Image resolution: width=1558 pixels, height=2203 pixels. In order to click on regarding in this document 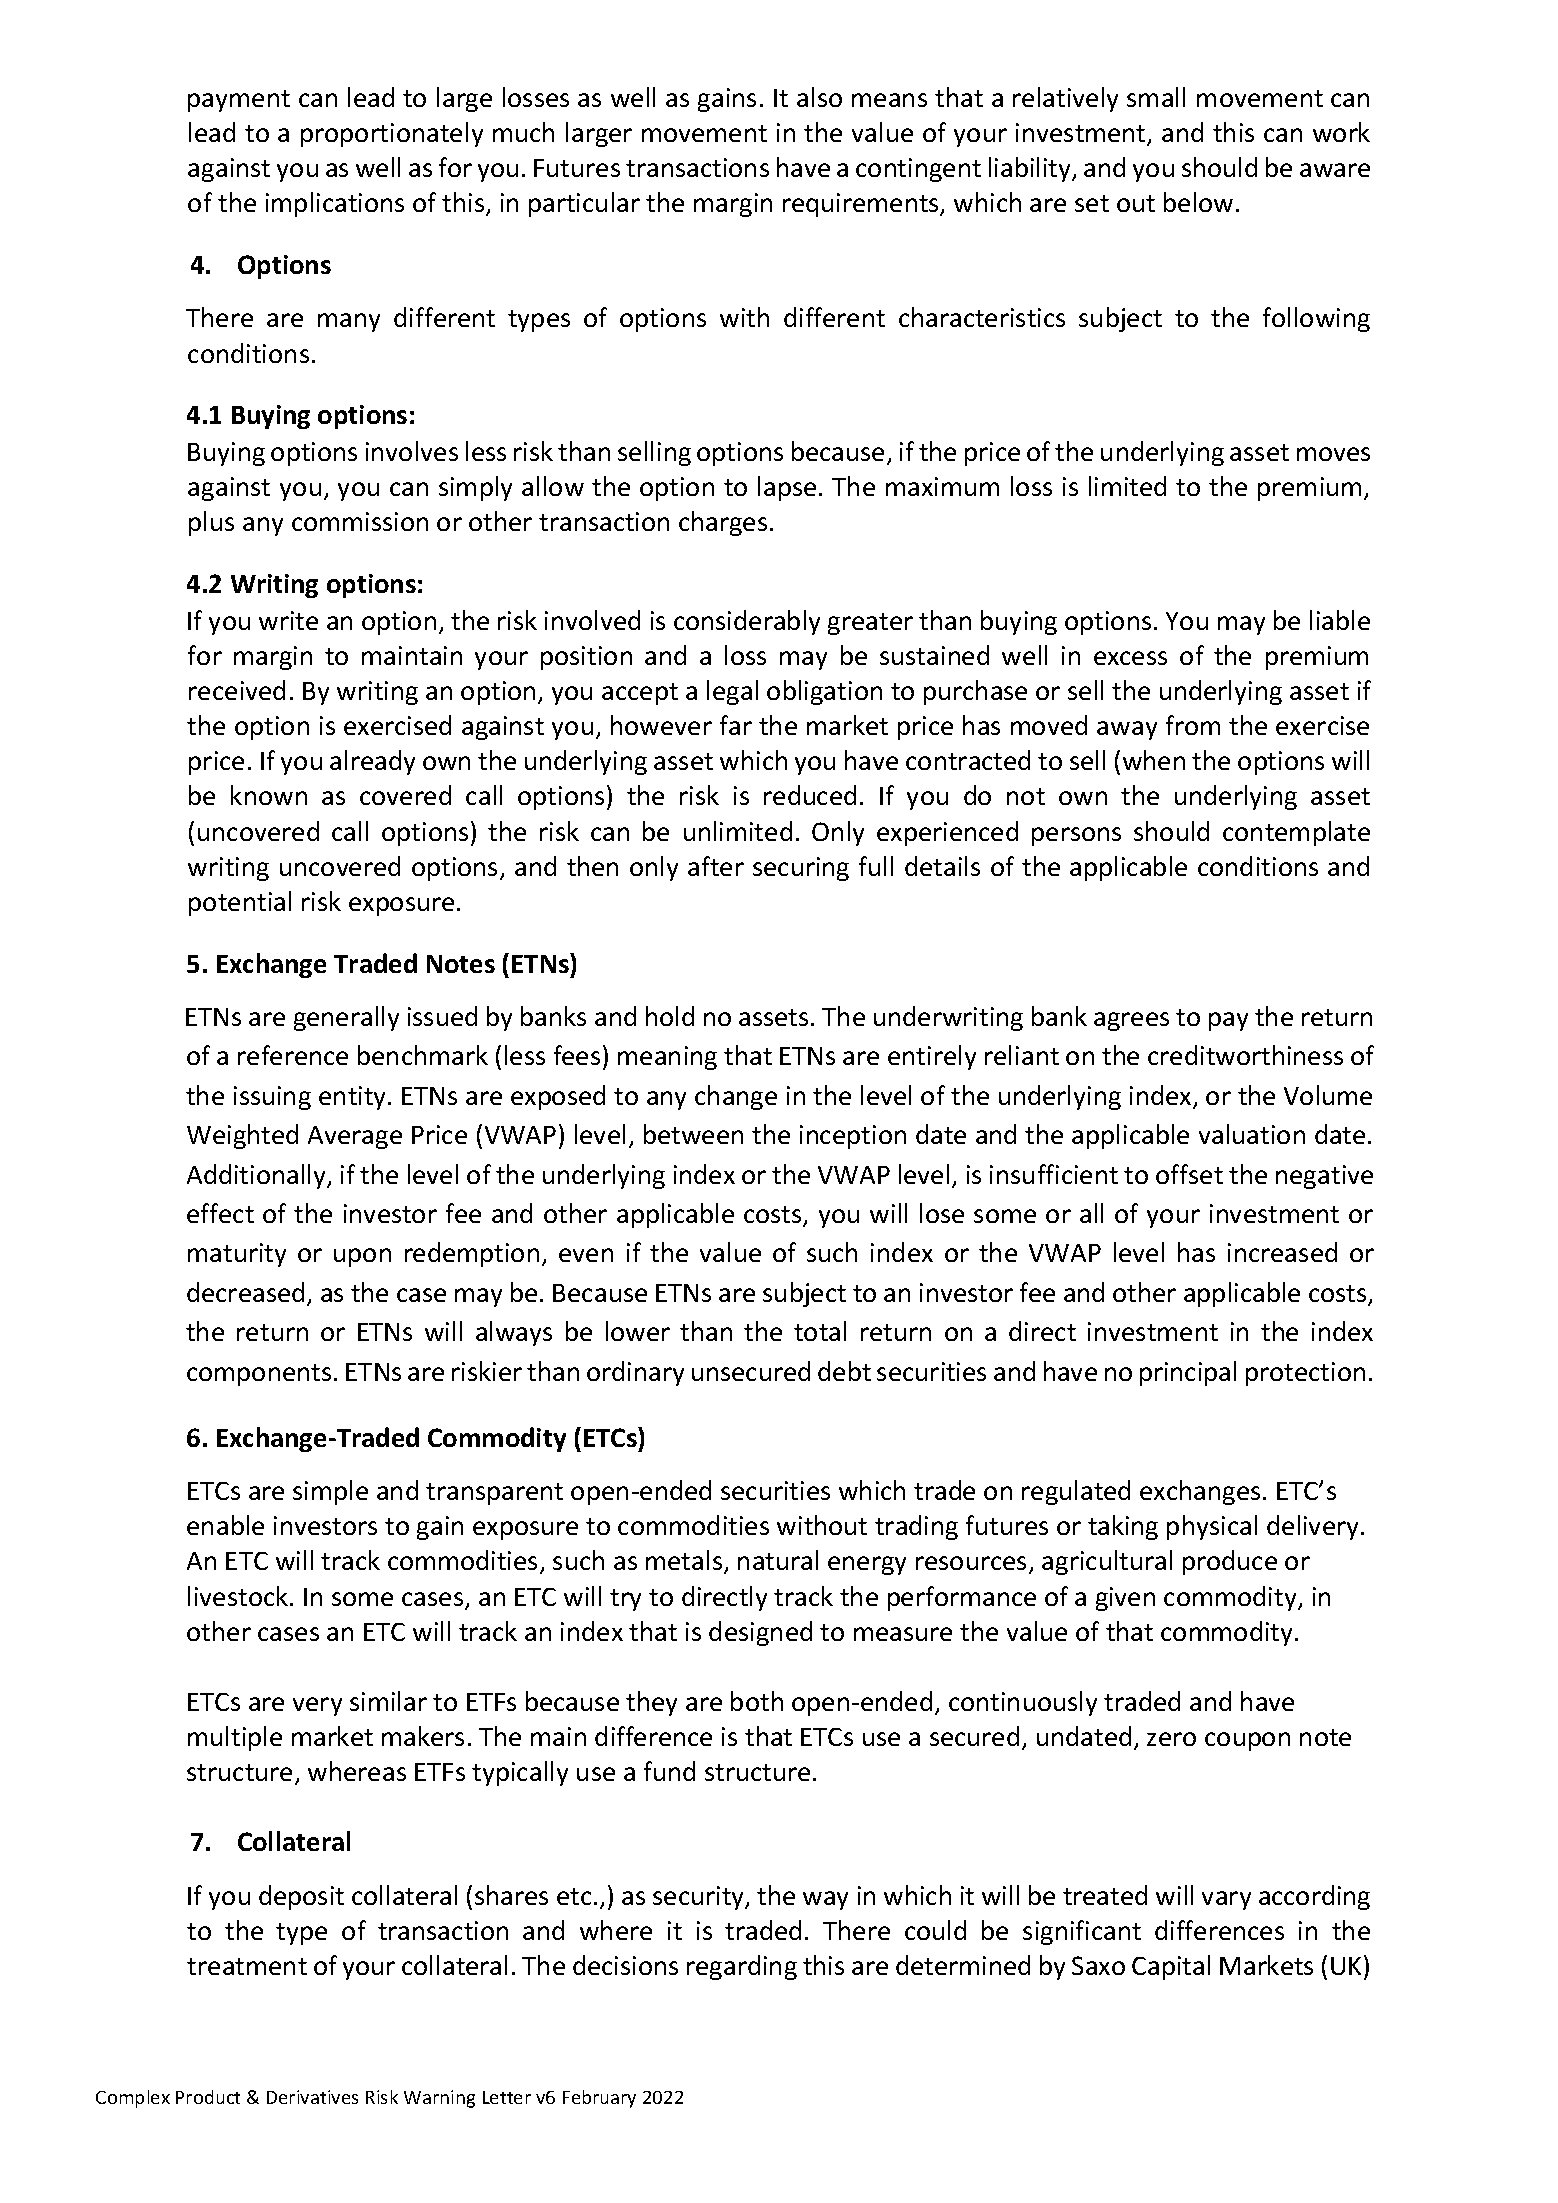, I will do `click(742, 1967)`.
